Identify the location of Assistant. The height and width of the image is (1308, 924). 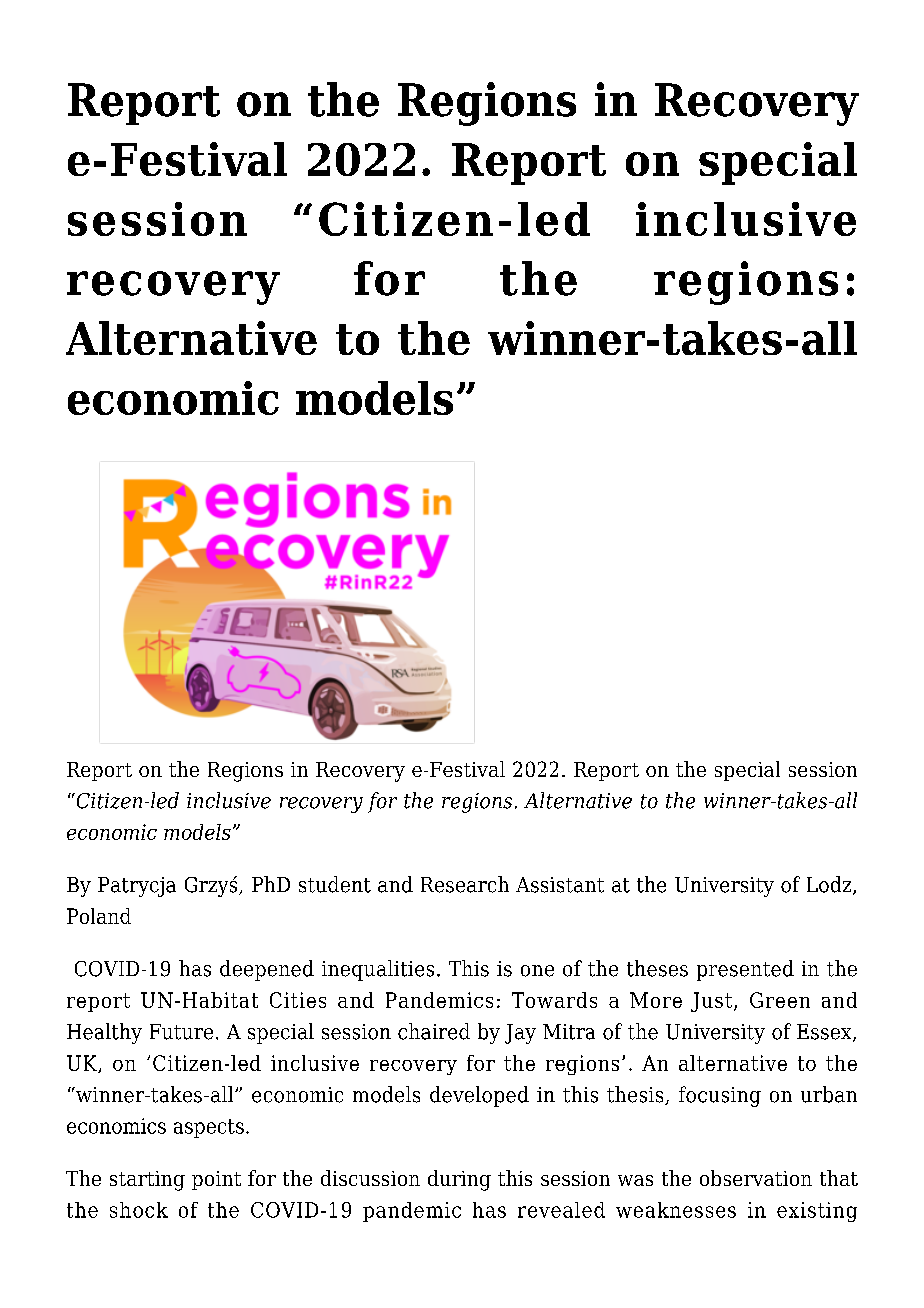
(560, 885).
